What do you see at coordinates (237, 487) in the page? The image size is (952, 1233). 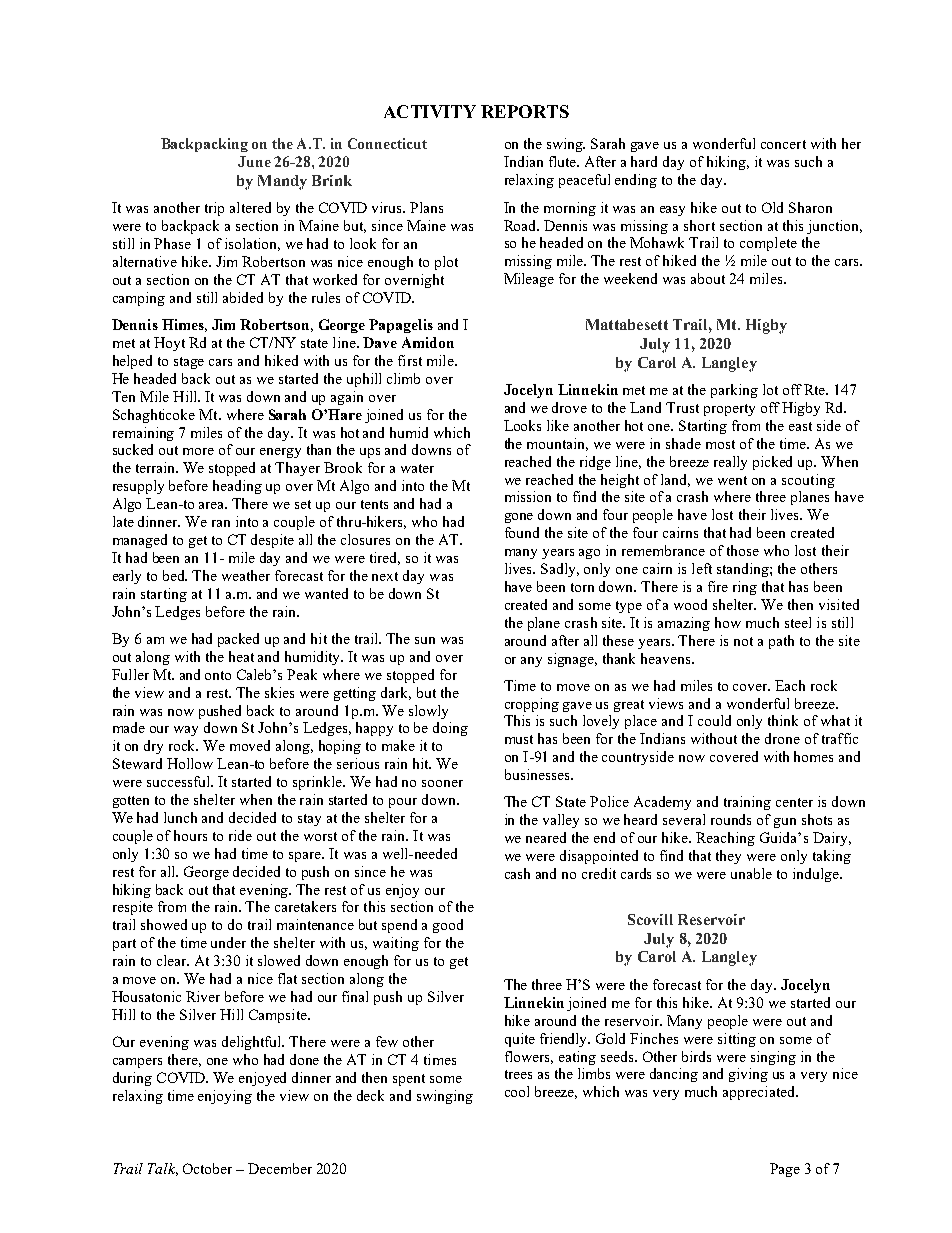 I see `heading` at bounding box center [237, 487].
